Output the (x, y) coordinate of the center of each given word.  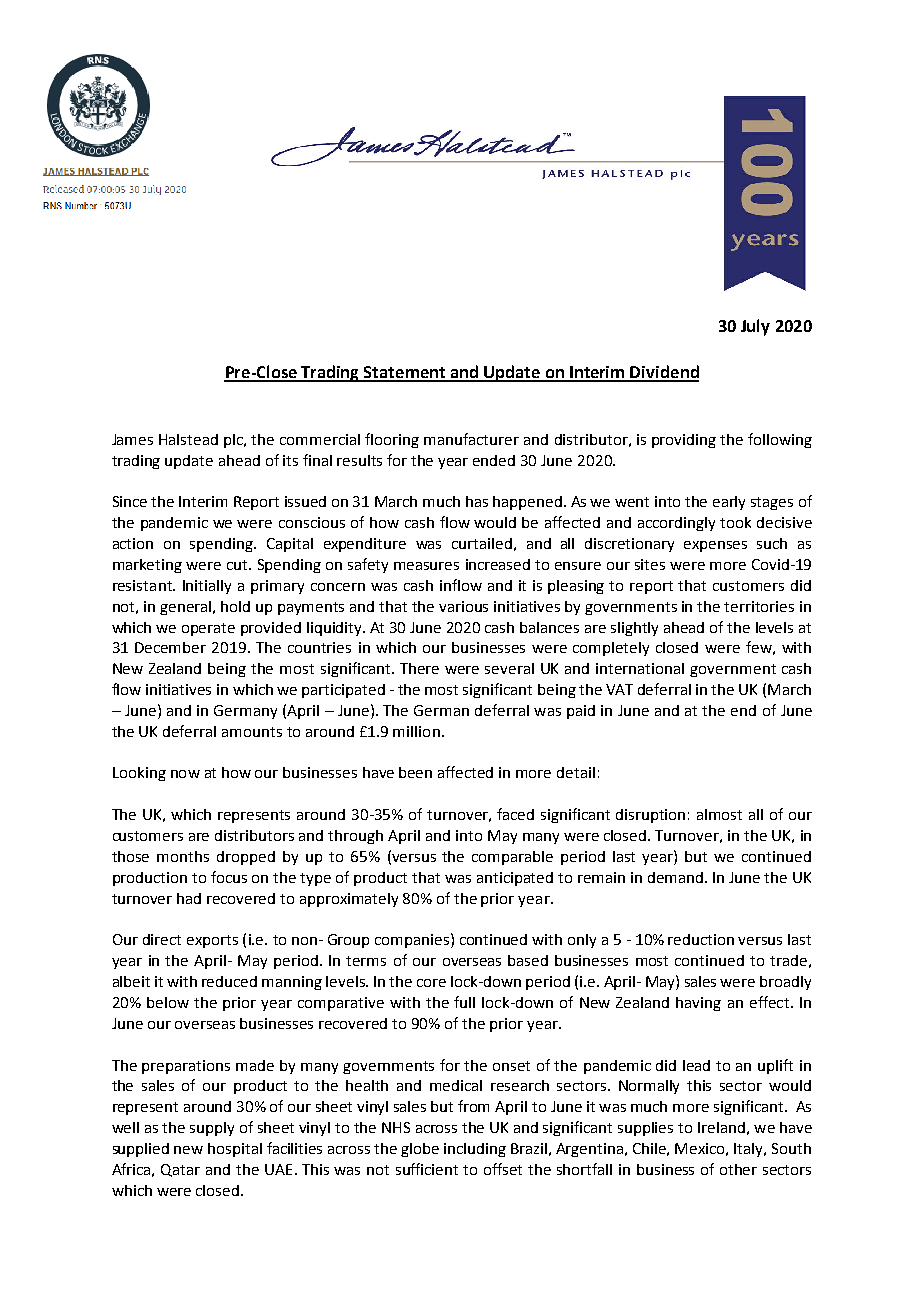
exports (212, 941)
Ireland (721, 1127)
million (416, 731)
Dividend (664, 373)
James (132, 439)
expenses (715, 546)
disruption (650, 816)
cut (238, 565)
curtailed (482, 543)
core (431, 983)
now (185, 774)
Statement (405, 373)
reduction (701, 939)
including (475, 1150)
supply (212, 1129)
